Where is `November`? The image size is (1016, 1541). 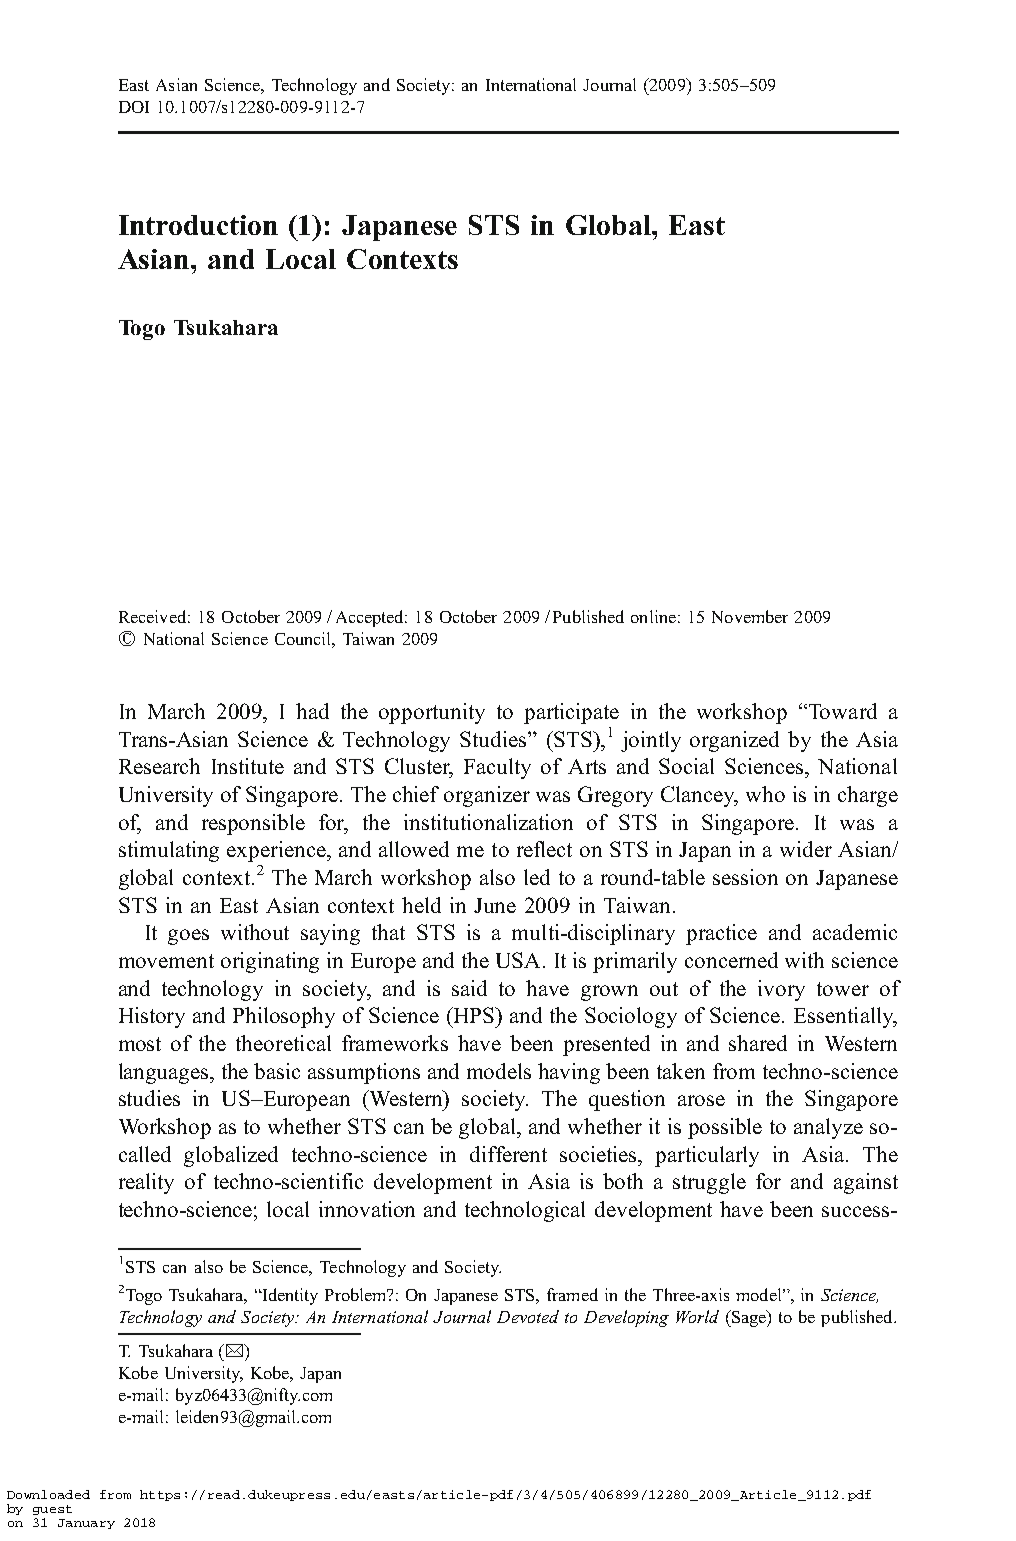 November is located at coordinates (750, 616).
